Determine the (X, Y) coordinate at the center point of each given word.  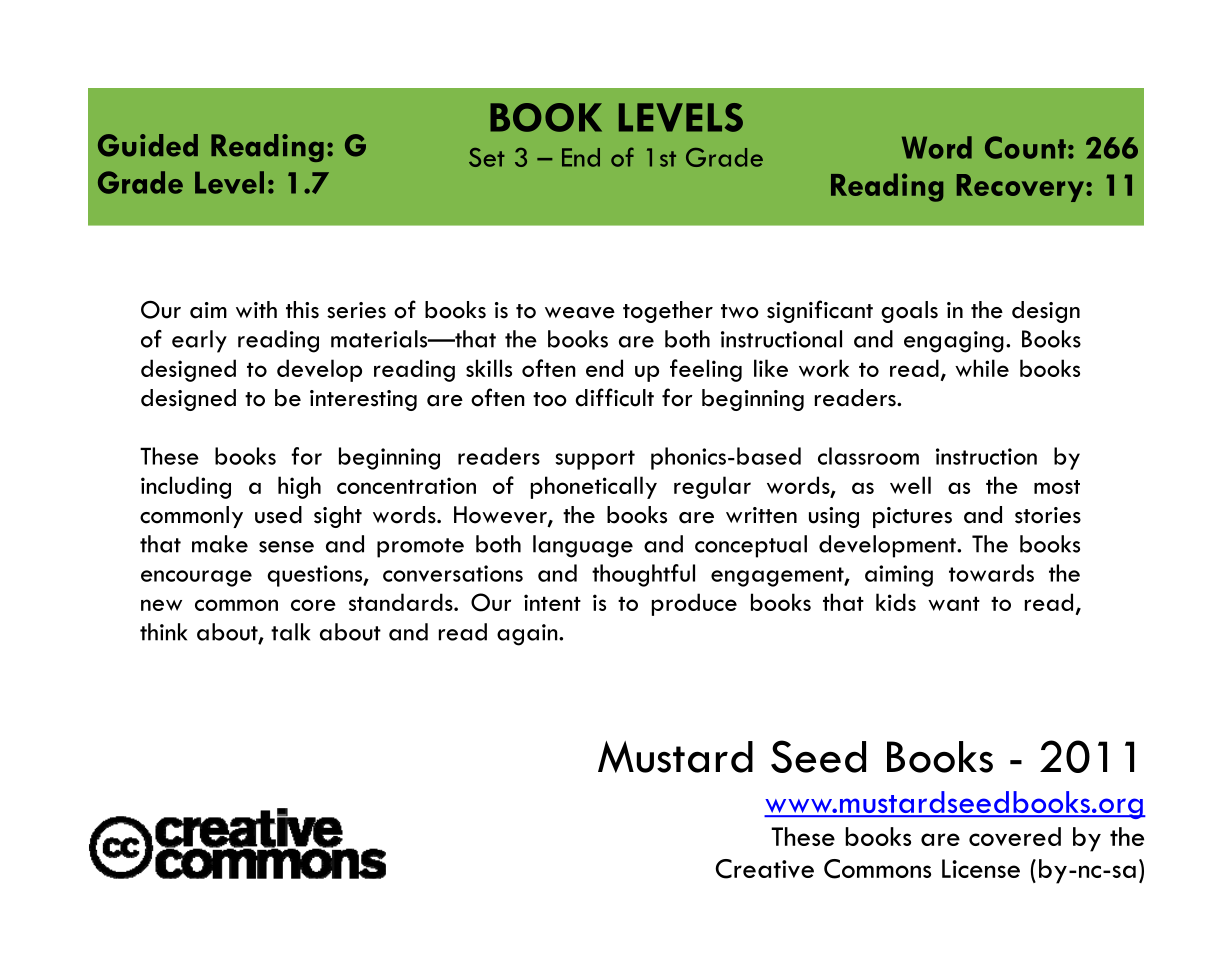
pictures (912, 517)
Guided (148, 145)
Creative (764, 869)
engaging (954, 342)
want (954, 603)
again (528, 635)
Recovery (1022, 188)
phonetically (594, 487)
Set (487, 157)
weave (580, 313)
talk (290, 632)
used (278, 515)
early (199, 341)
